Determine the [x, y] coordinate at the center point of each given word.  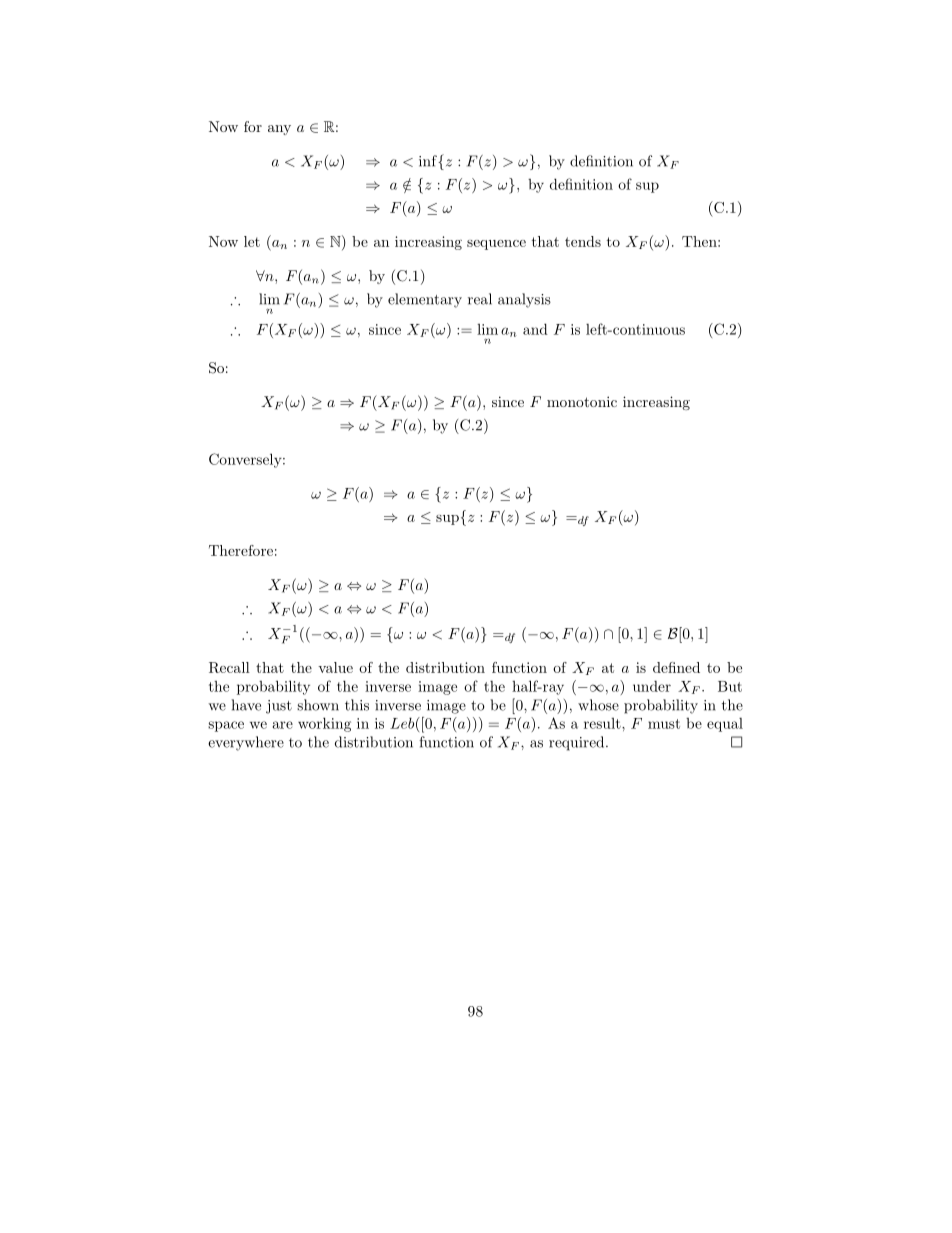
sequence [496, 245]
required [578, 743]
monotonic [582, 401]
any [279, 130]
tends [583, 241]
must [664, 724]
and [535, 329]
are [283, 725]
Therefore [241, 550]
